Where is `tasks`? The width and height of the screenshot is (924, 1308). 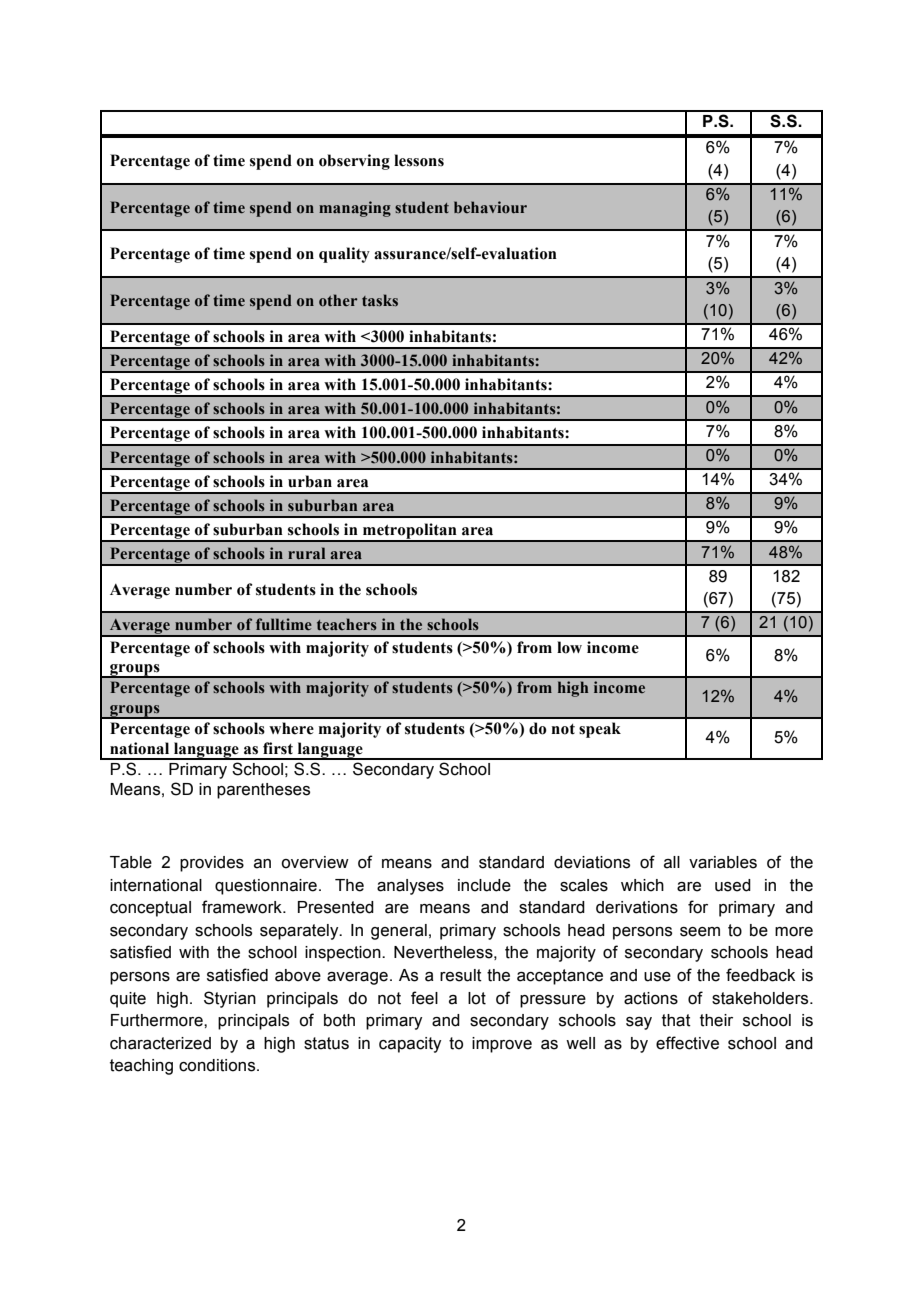 tasks is located at coordinates (380, 300).
